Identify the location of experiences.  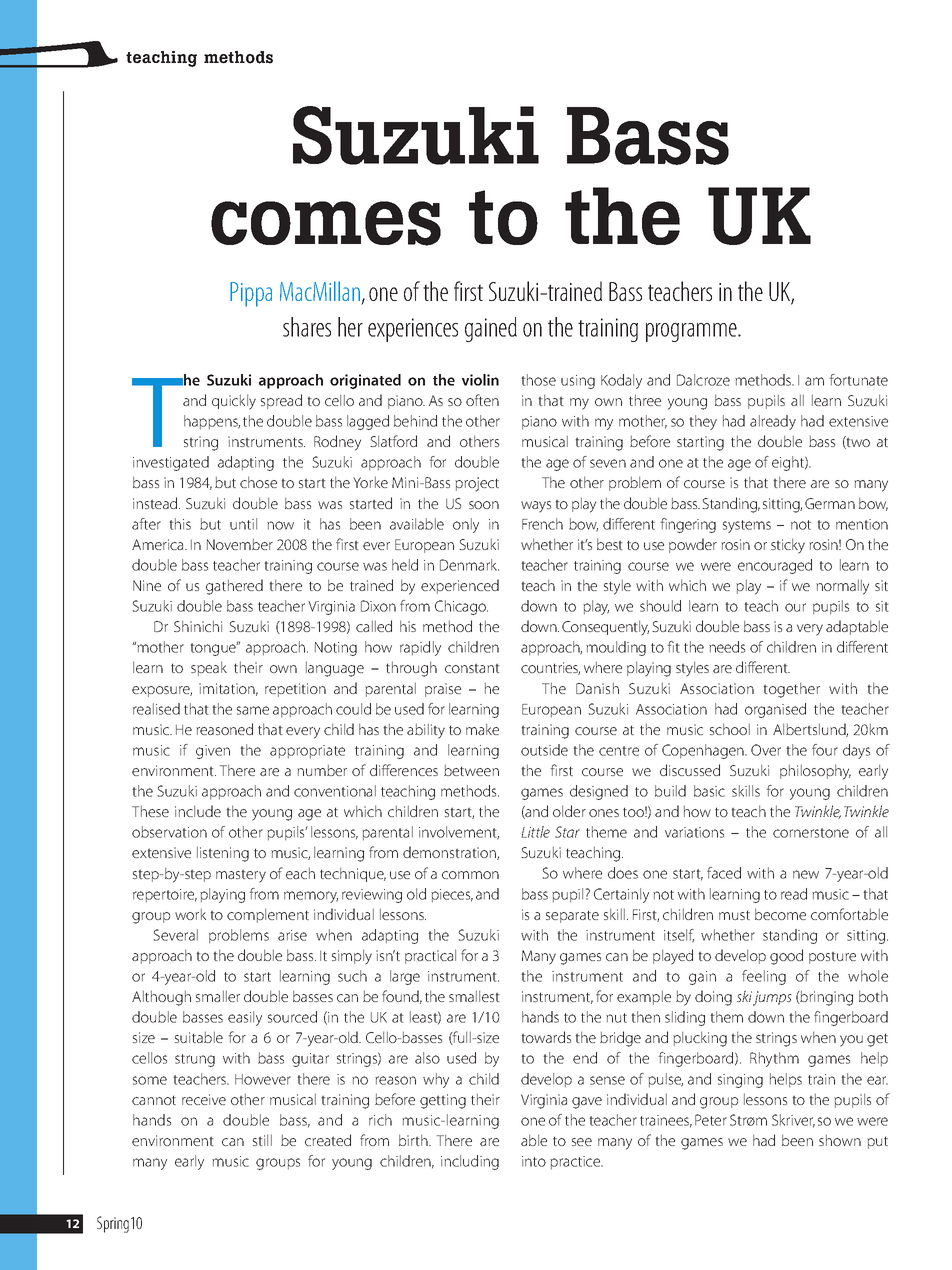
(413, 330).
